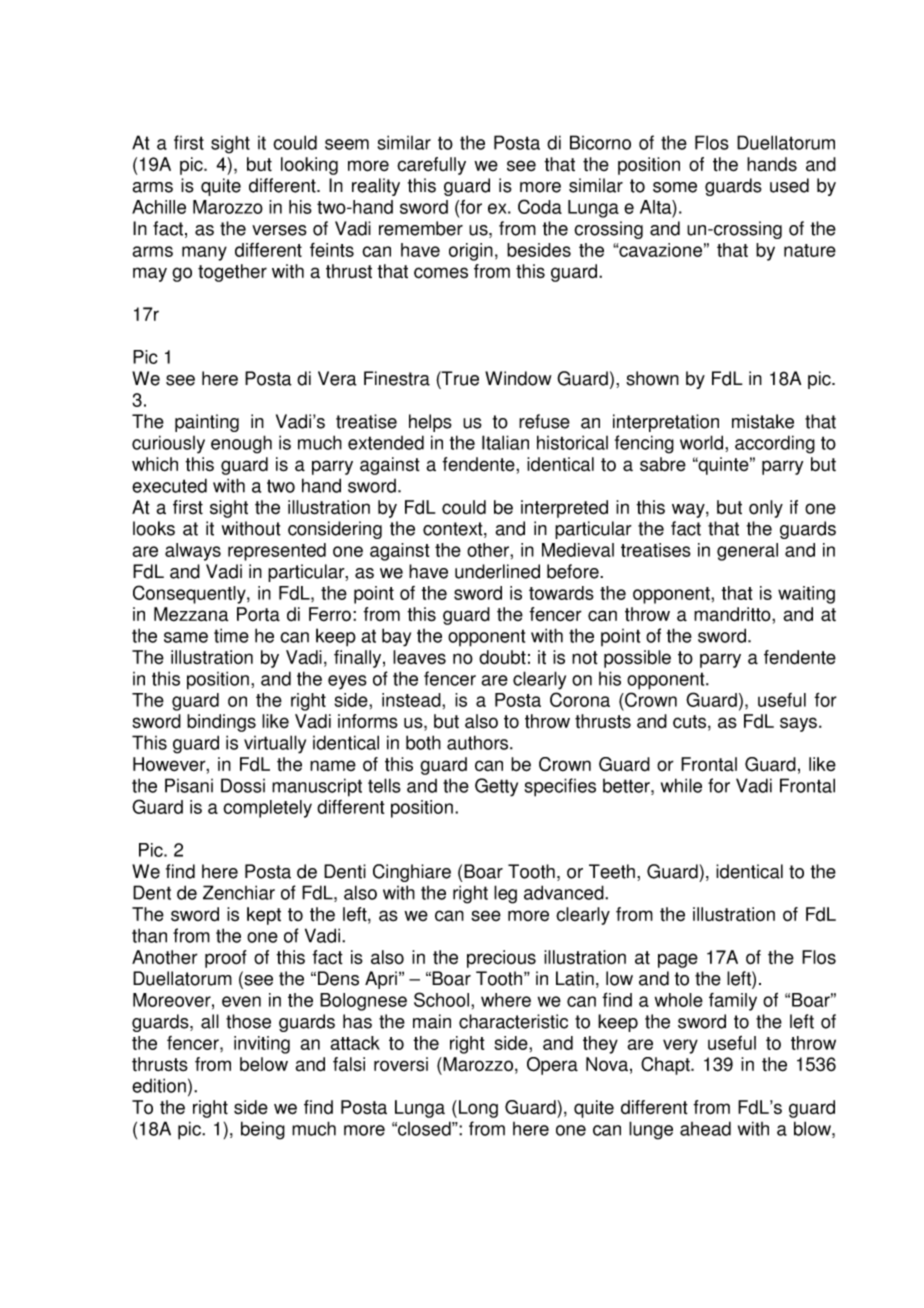  I want to click on waiting, so click(806, 595).
